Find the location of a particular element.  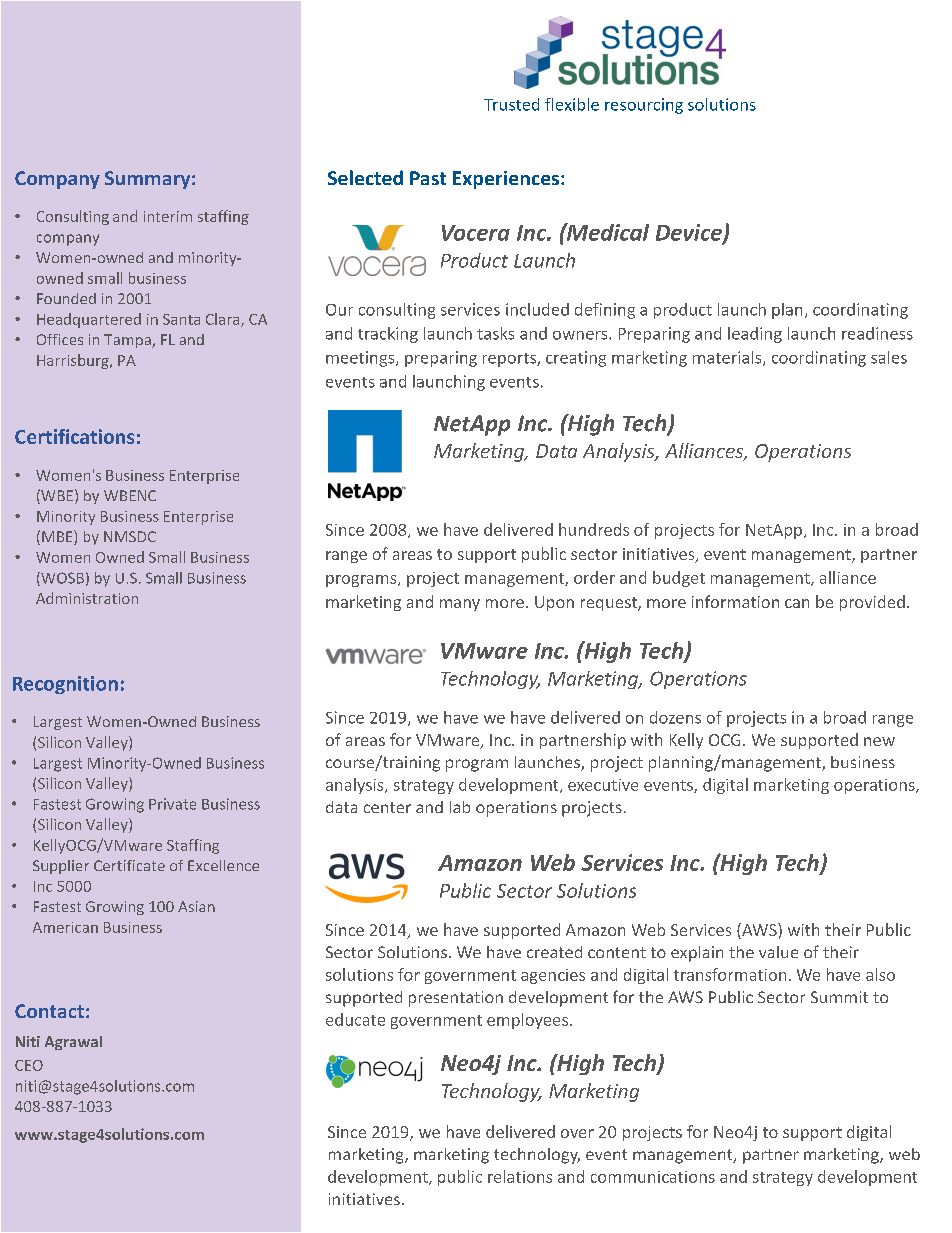

Past is located at coordinates (428, 178).
